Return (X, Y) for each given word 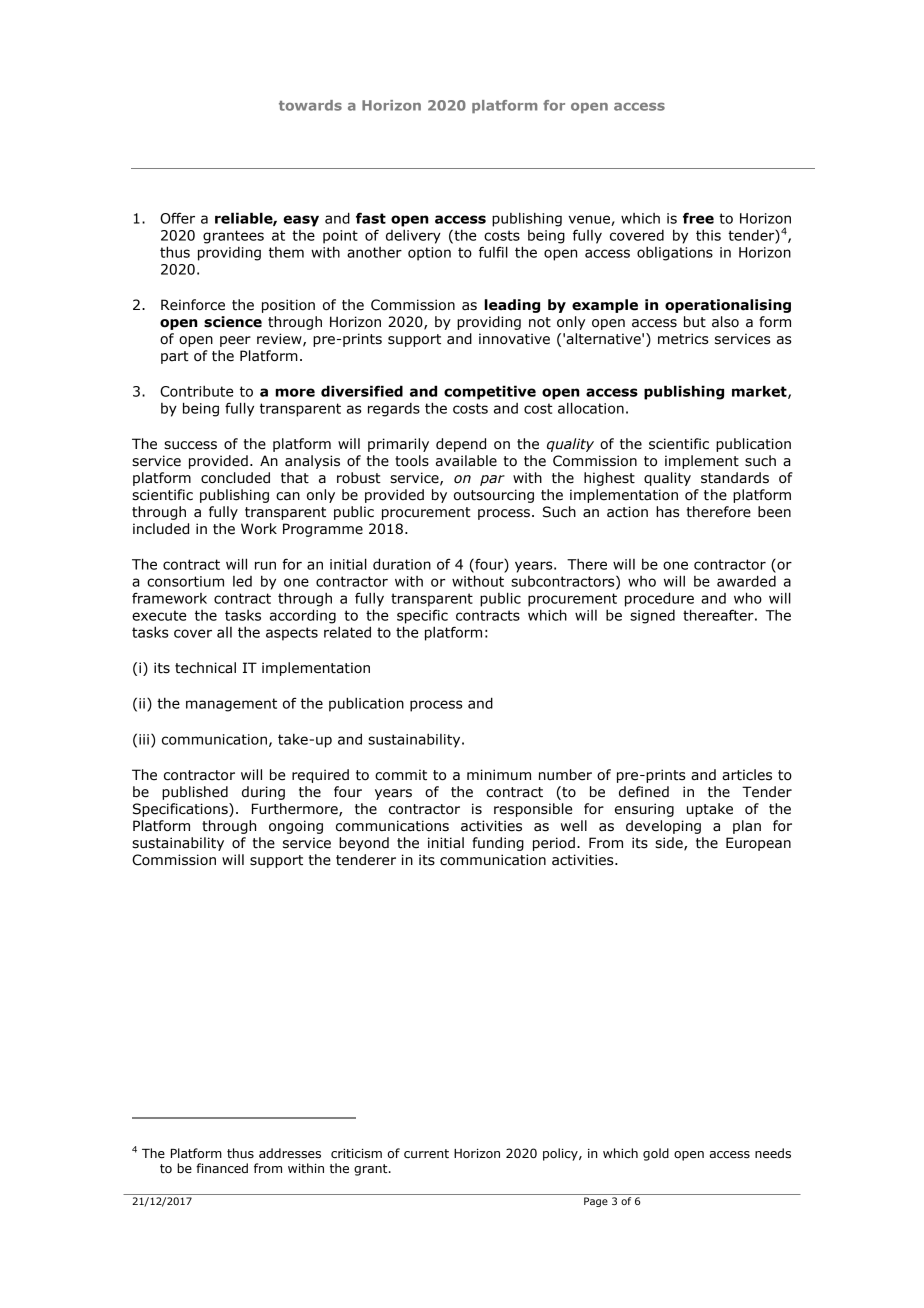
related (347, 632)
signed (652, 617)
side (670, 843)
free (698, 218)
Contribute (196, 391)
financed (222, 1168)
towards (310, 105)
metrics (683, 339)
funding (498, 844)
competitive (490, 392)
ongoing (296, 827)
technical (205, 668)
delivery (413, 236)
